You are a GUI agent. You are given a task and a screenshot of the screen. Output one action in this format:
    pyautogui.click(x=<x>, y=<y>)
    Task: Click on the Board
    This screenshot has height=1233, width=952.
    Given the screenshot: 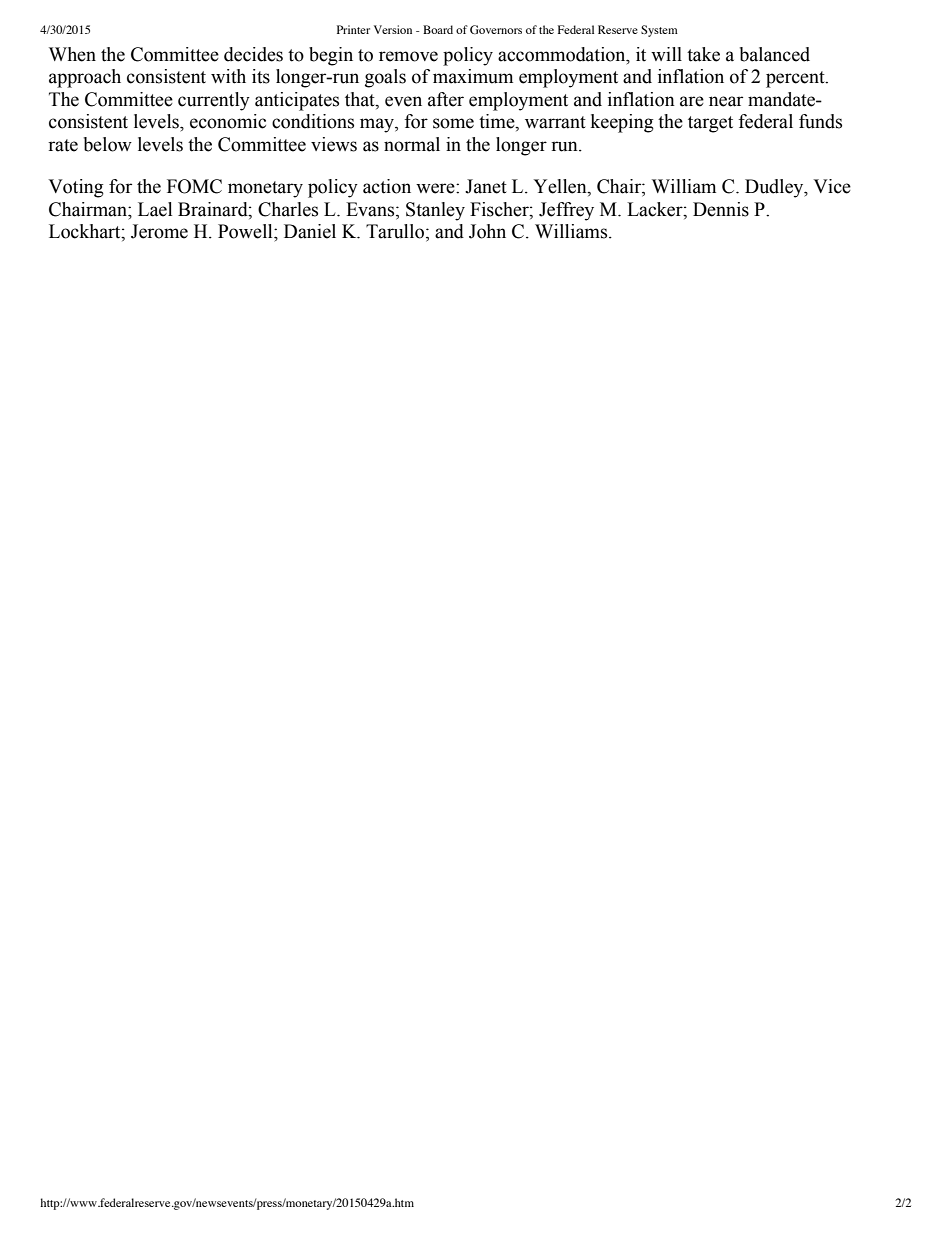 What is the action you would take?
    pyautogui.click(x=438, y=29)
